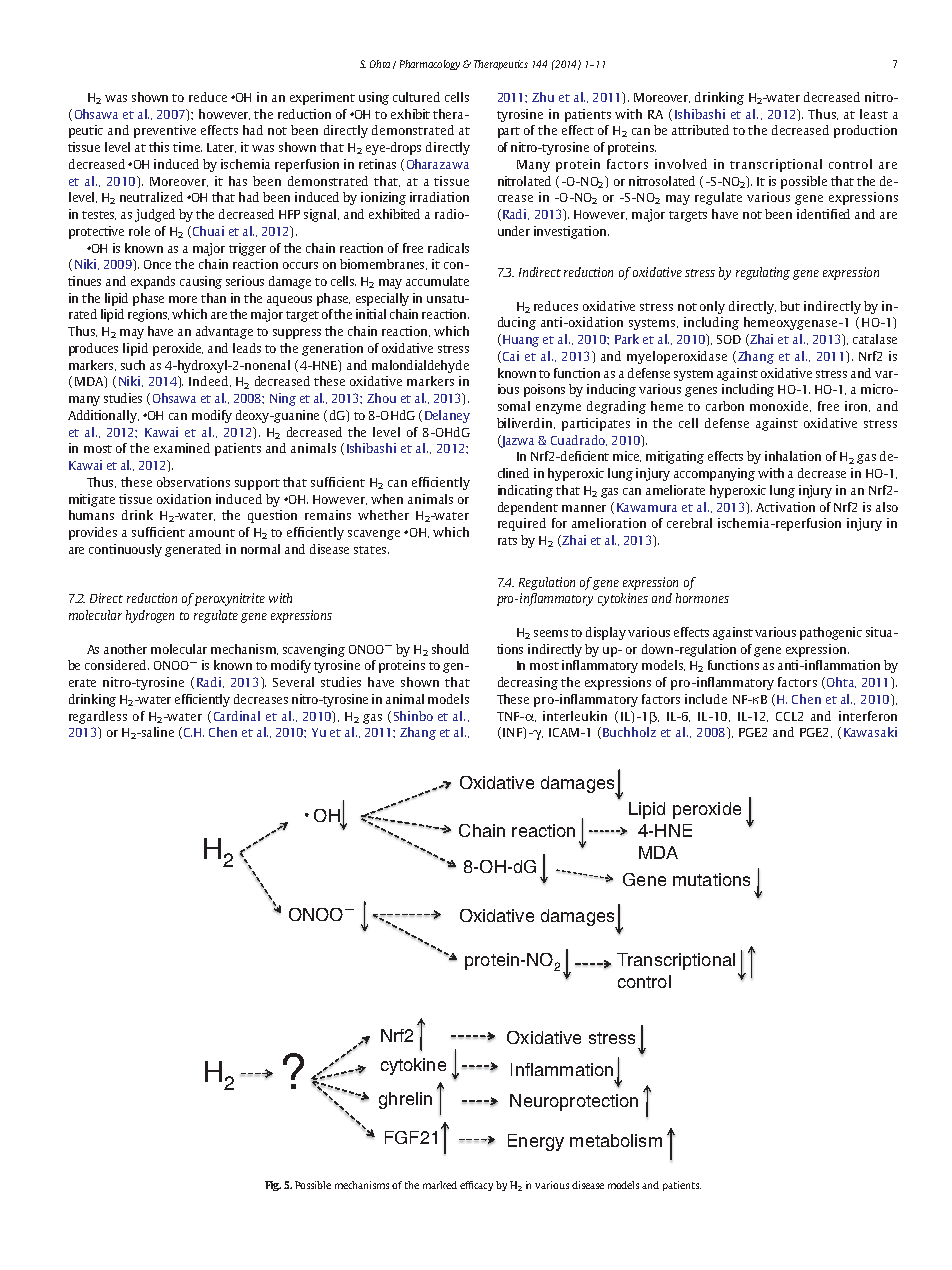  What do you see at coordinates (447, 416) in the image?
I see `Delaney` at bounding box center [447, 416].
